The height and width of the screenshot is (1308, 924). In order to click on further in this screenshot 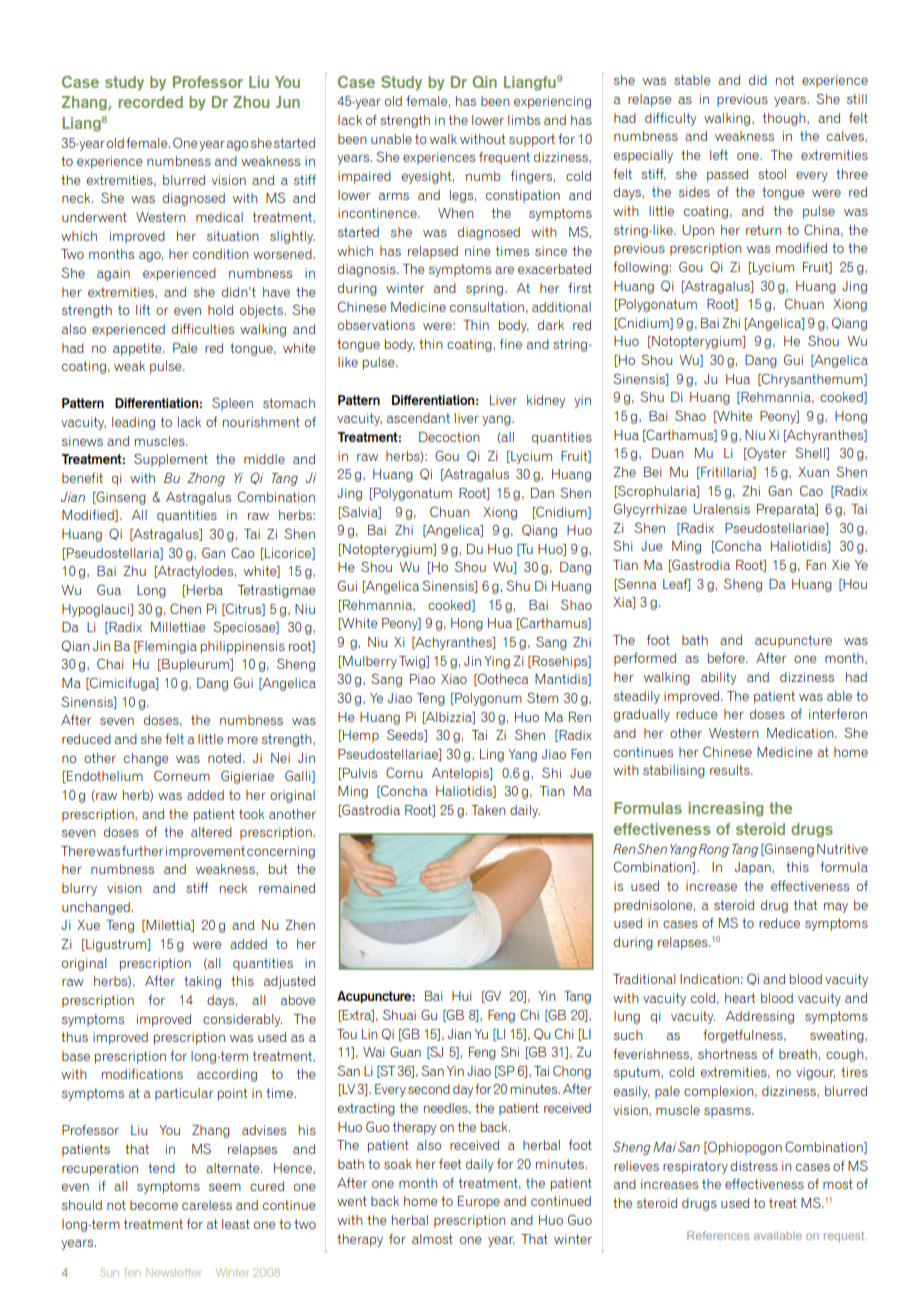, I will do `click(142, 851)`.
